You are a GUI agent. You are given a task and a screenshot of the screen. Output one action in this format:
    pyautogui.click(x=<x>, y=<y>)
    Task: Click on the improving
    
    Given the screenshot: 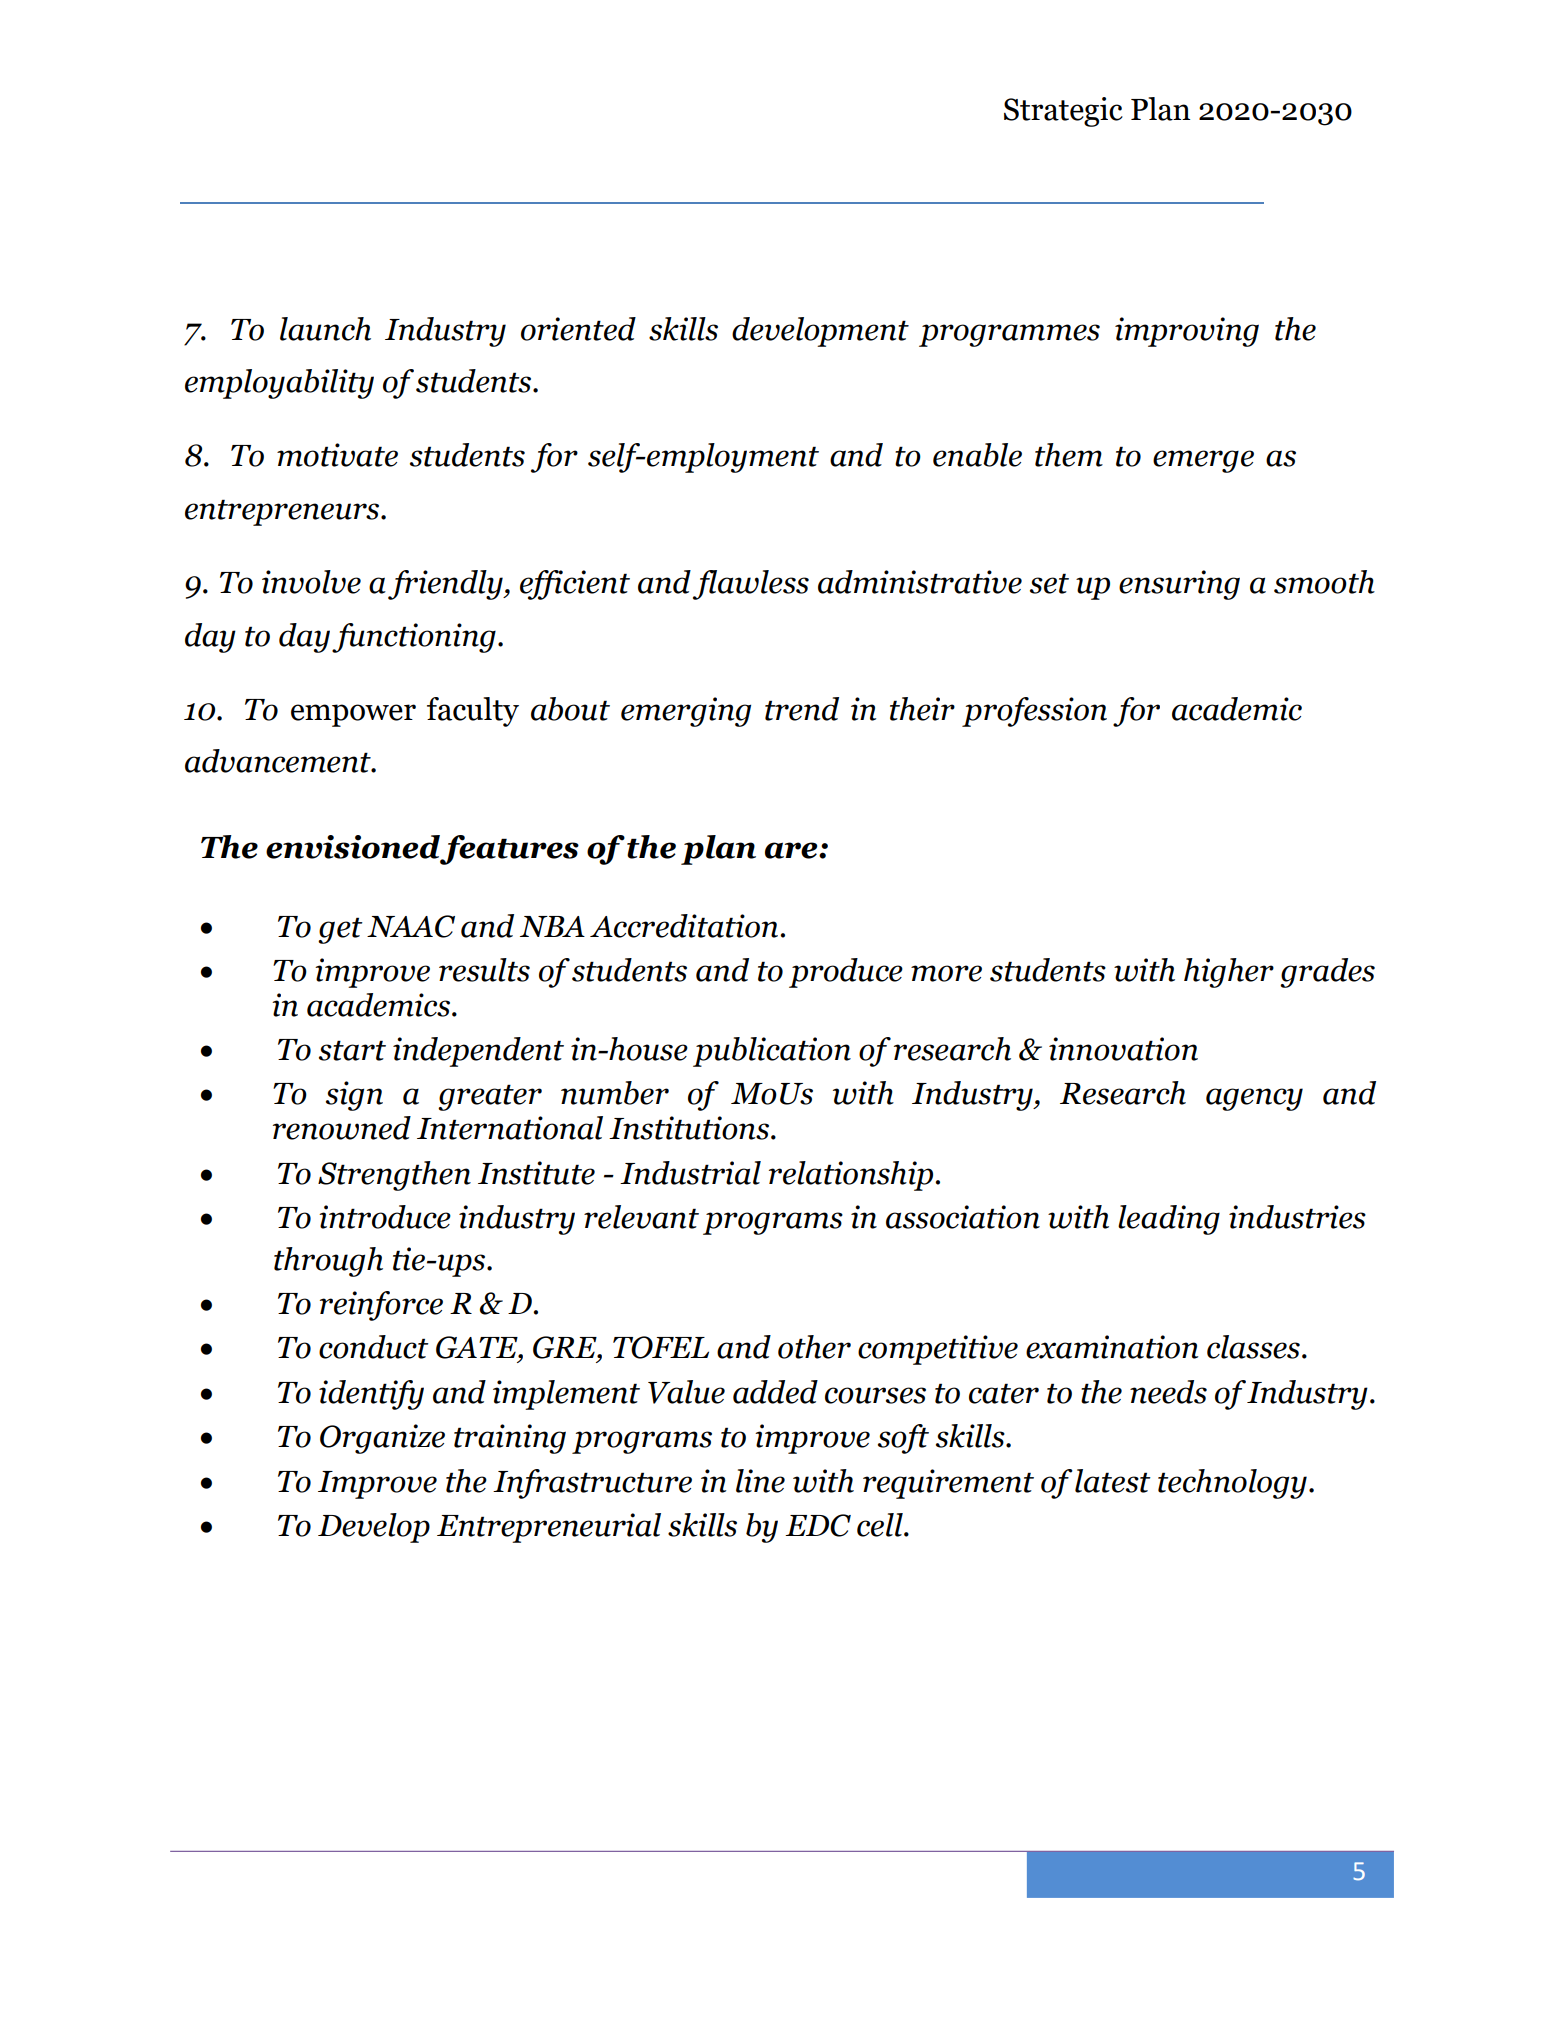 What is the action you would take?
    pyautogui.click(x=1187, y=332)
